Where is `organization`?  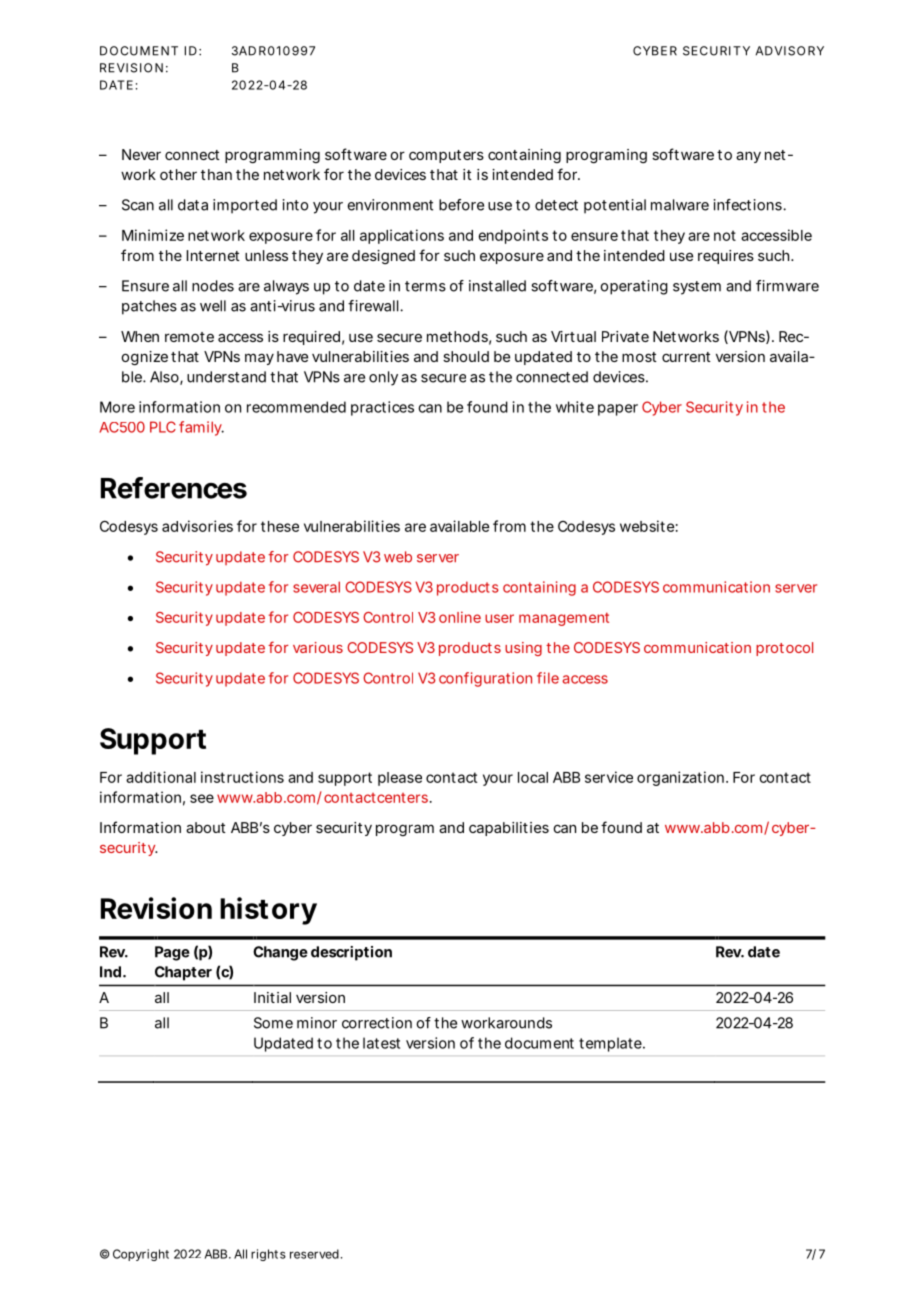
organization is located at coordinates (682, 778).
